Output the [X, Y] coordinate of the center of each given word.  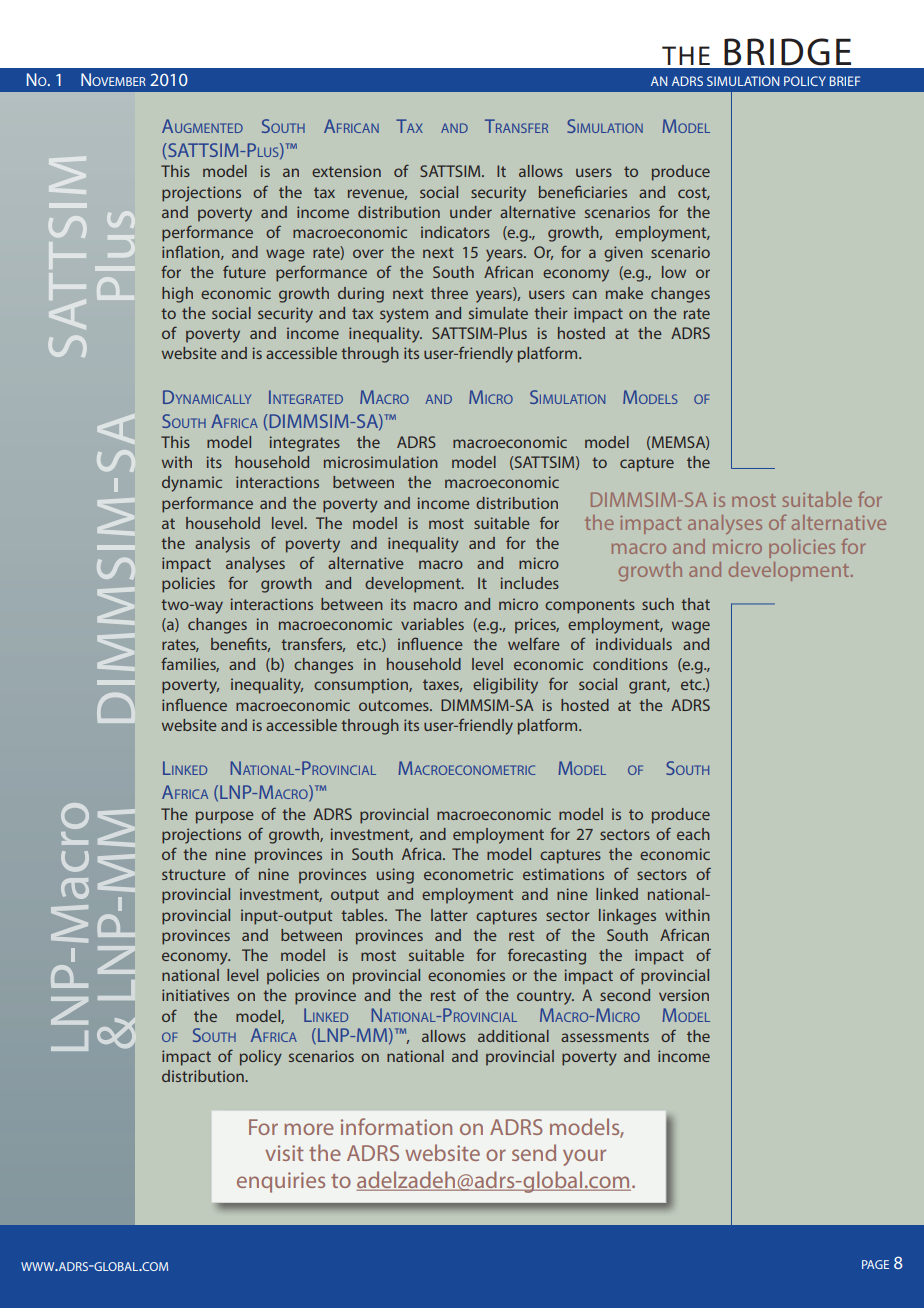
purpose [225, 817]
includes [530, 583]
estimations [563, 874]
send [534, 1152]
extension [346, 171]
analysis [222, 545]
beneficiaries [583, 191]
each [693, 834]
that [695, 604]
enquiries [281, 1182]
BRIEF [845, 81]
